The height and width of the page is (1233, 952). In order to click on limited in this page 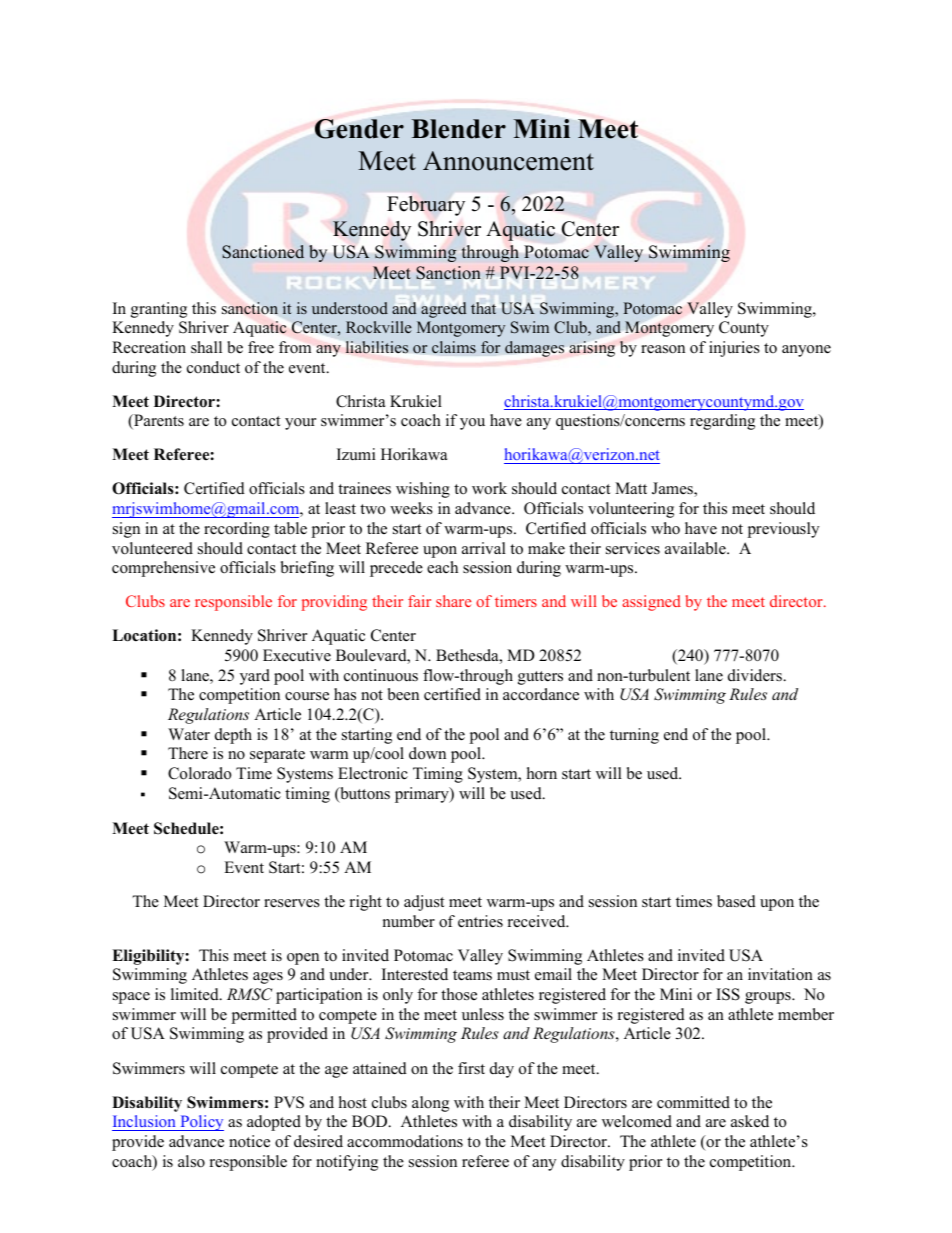, I will do `click(196, 994)`.
